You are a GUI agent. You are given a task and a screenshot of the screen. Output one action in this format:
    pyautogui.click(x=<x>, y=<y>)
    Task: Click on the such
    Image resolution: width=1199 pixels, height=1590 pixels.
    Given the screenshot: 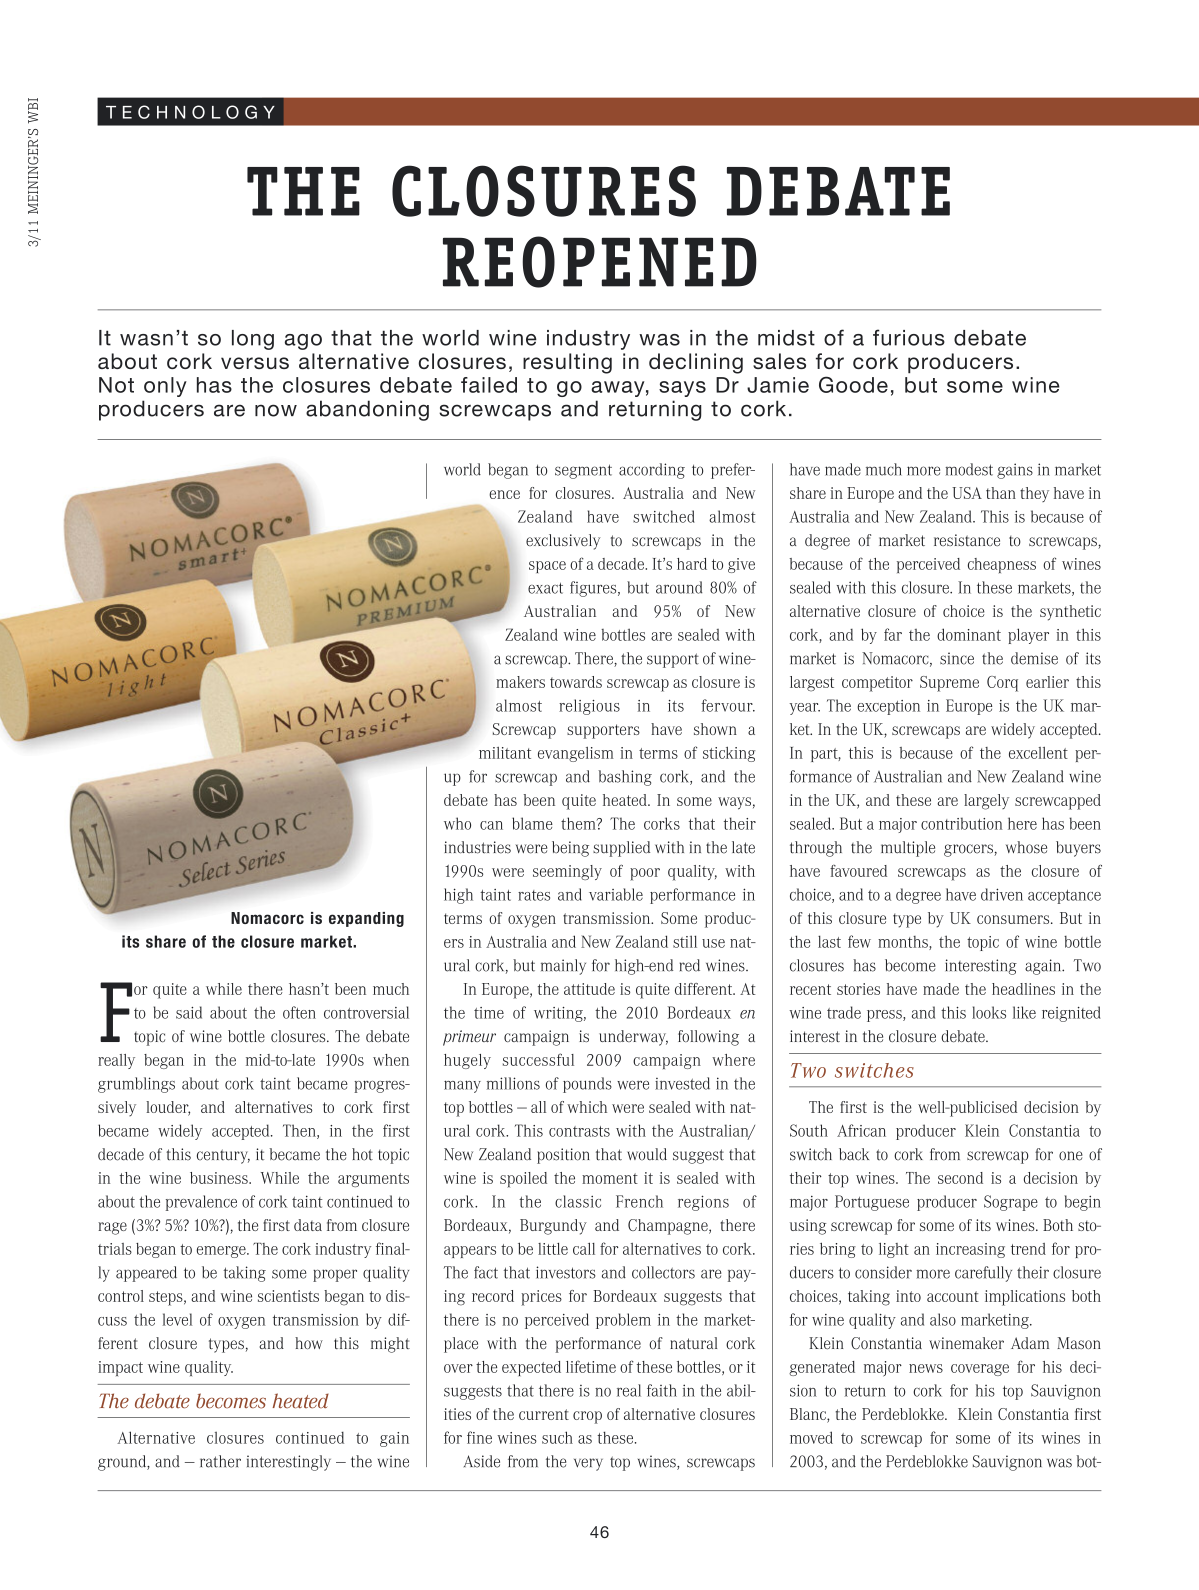 What is the action you would take?
    pyautogui.click(x=557, y=1437)
